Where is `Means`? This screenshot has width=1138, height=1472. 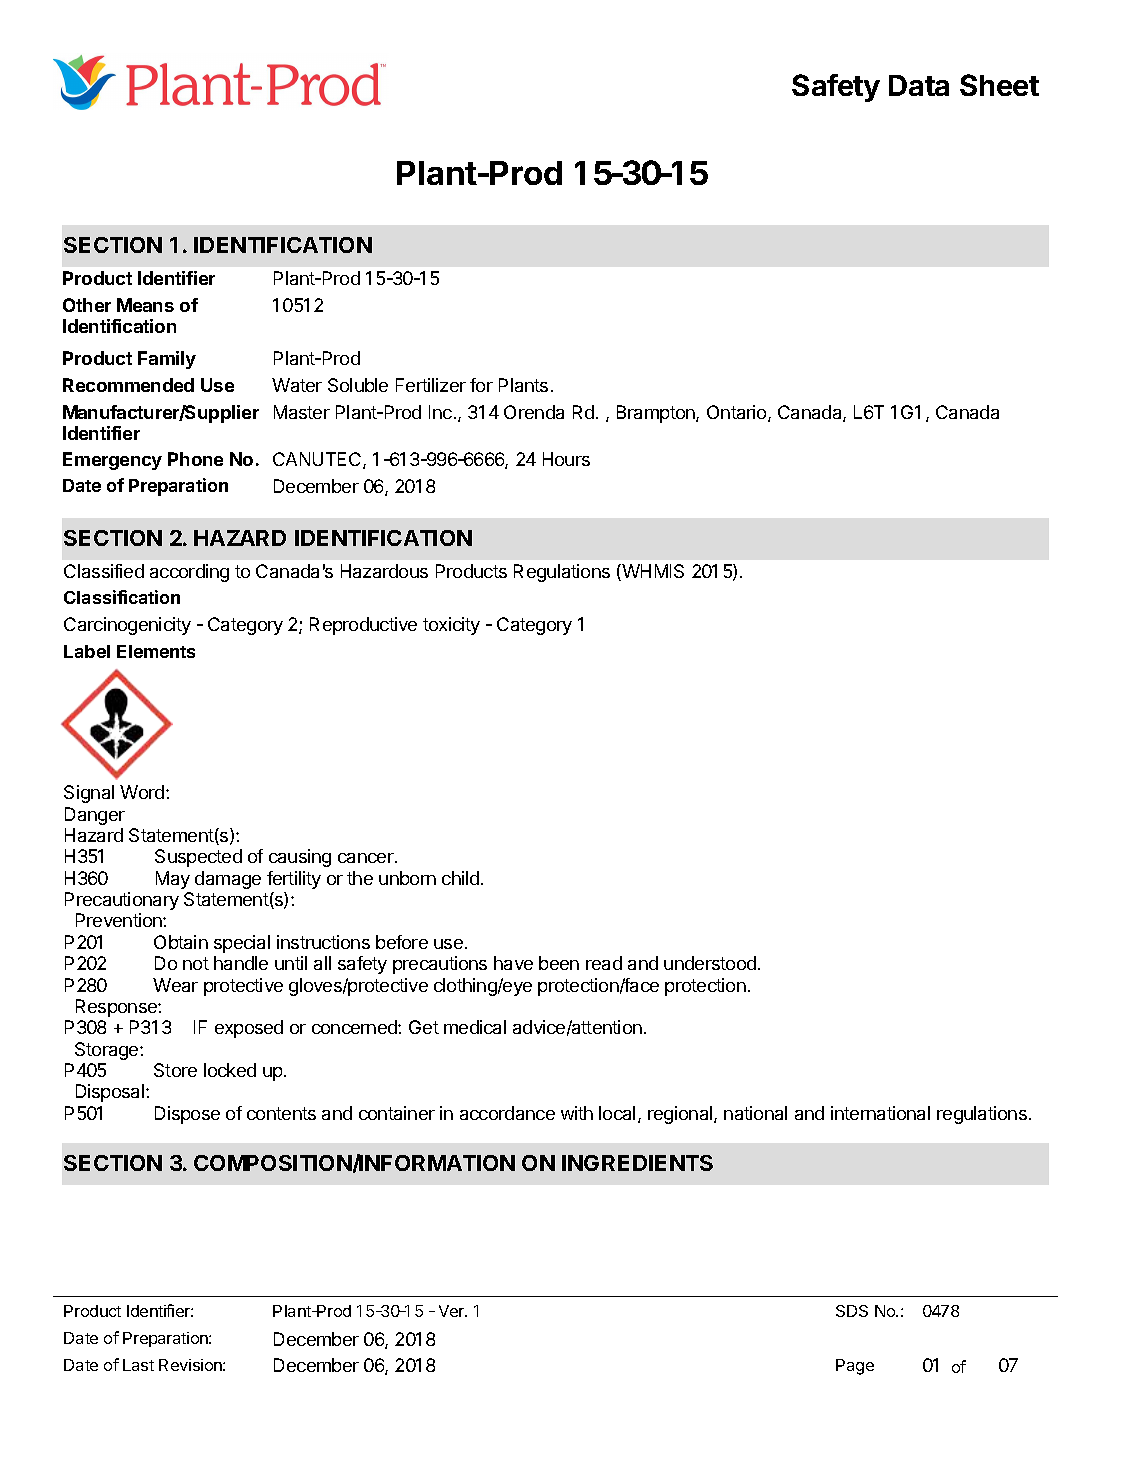
Means is located at coordinates (145, 305).
